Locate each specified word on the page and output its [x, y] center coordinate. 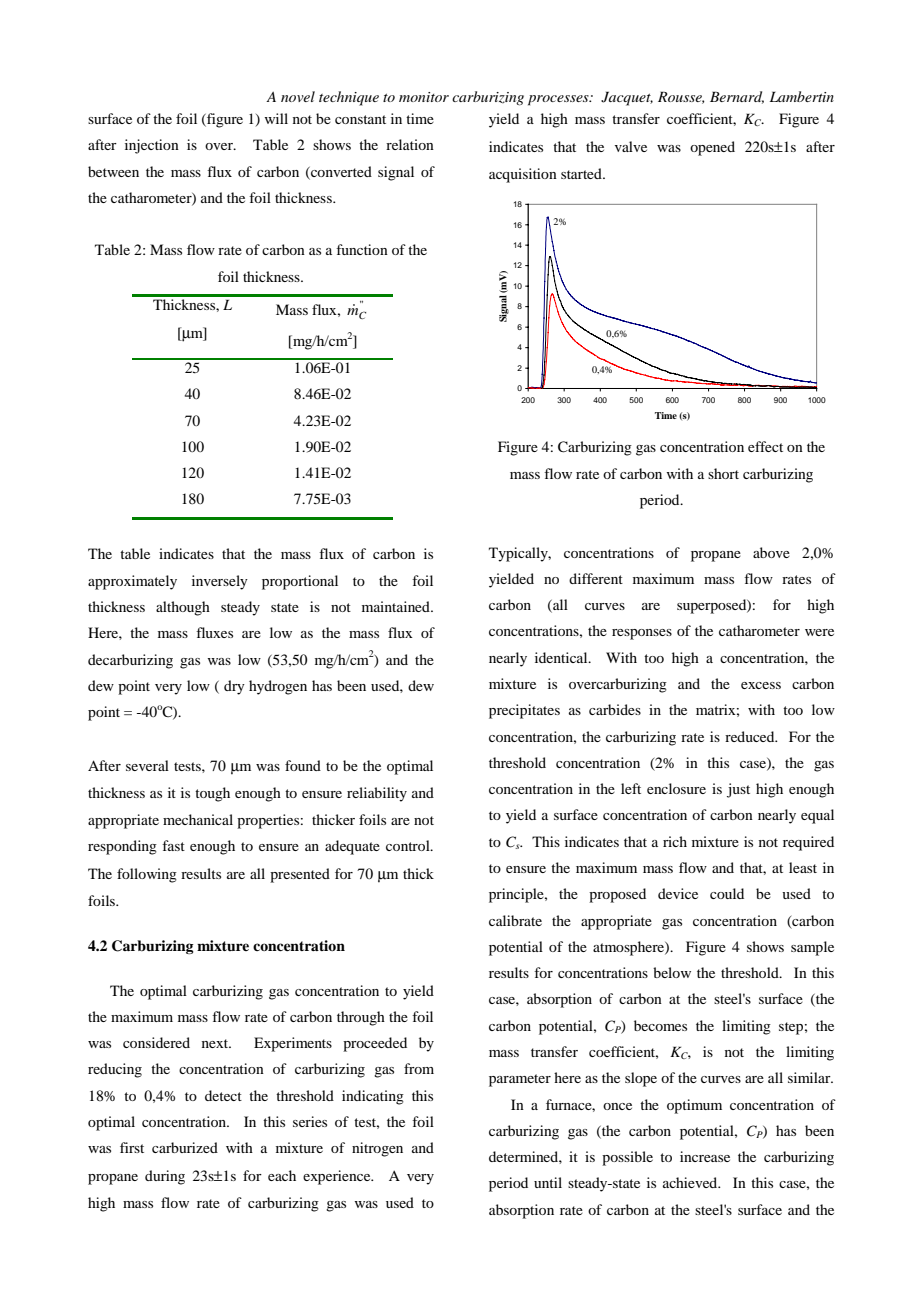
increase [705, 1156]
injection [152, 146]
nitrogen [377, 1149]
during [165, 1177]
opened [712, 148]
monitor [424, 97]
